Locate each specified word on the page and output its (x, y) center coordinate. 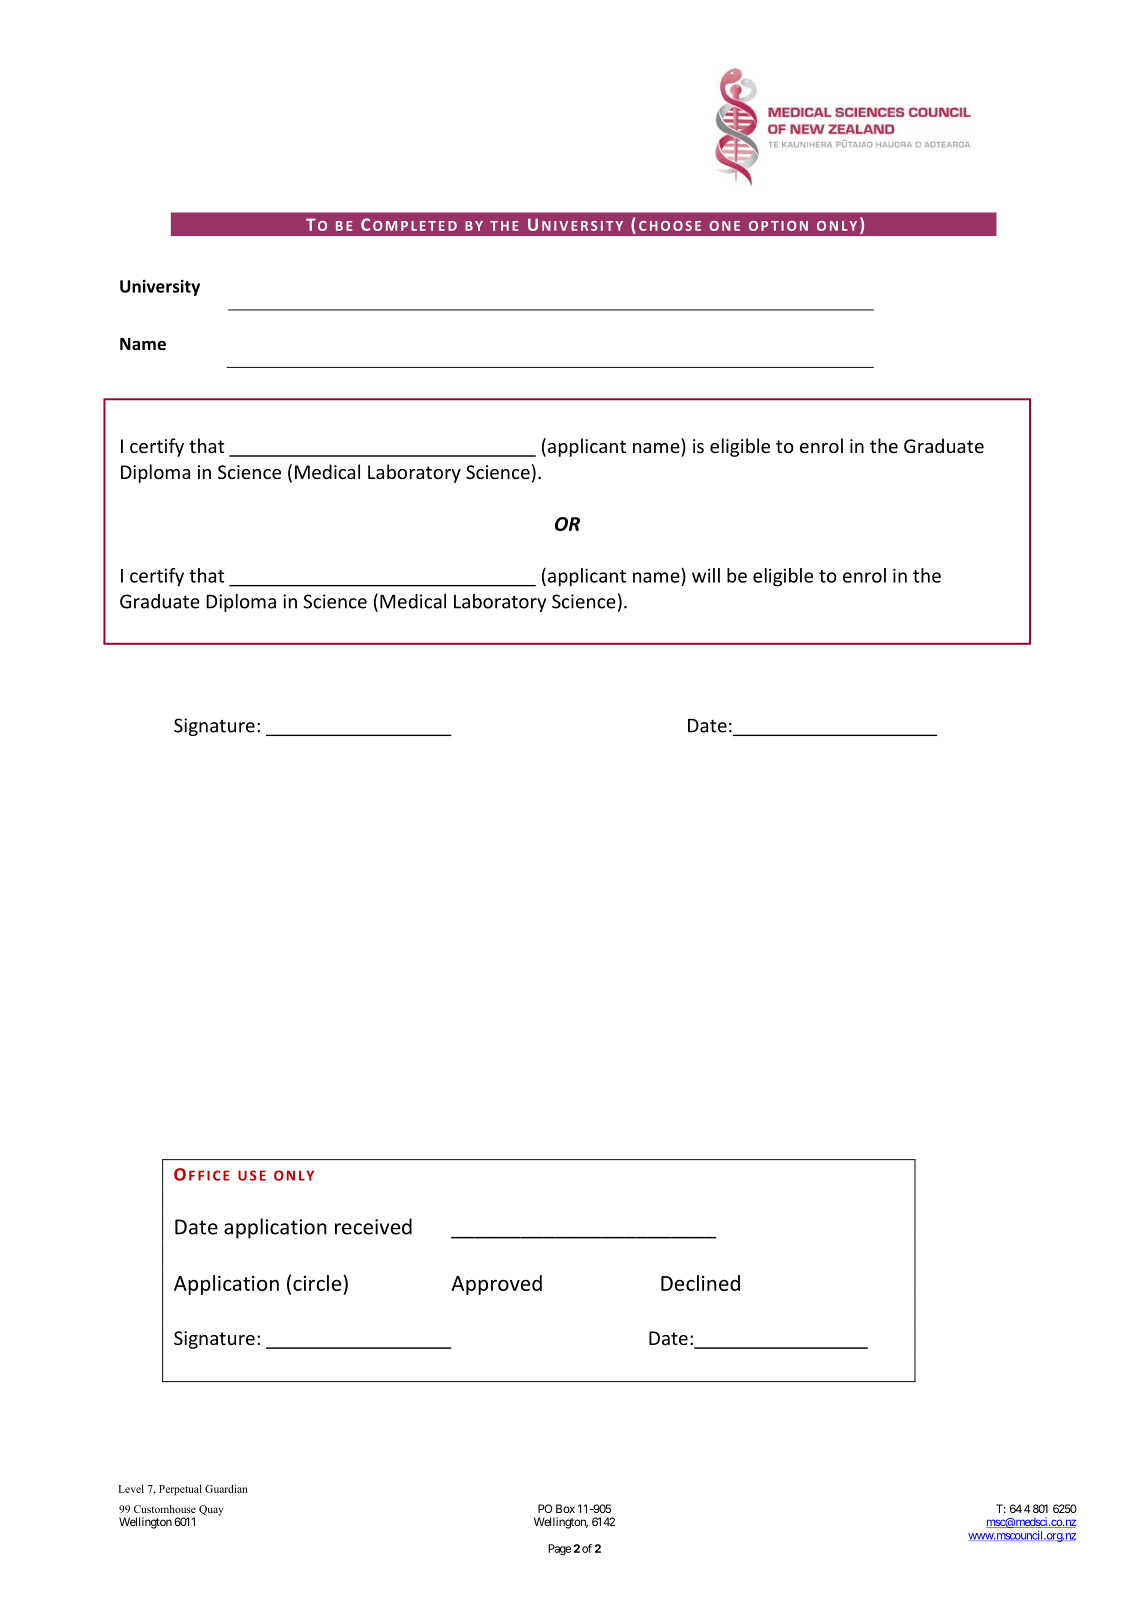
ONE (724, 226)
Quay (211, 1510)
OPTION (778, 226)
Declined (700, 1283)
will (706, 575)
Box (565, 1508)
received (373, 1226)
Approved (496, 1285)
